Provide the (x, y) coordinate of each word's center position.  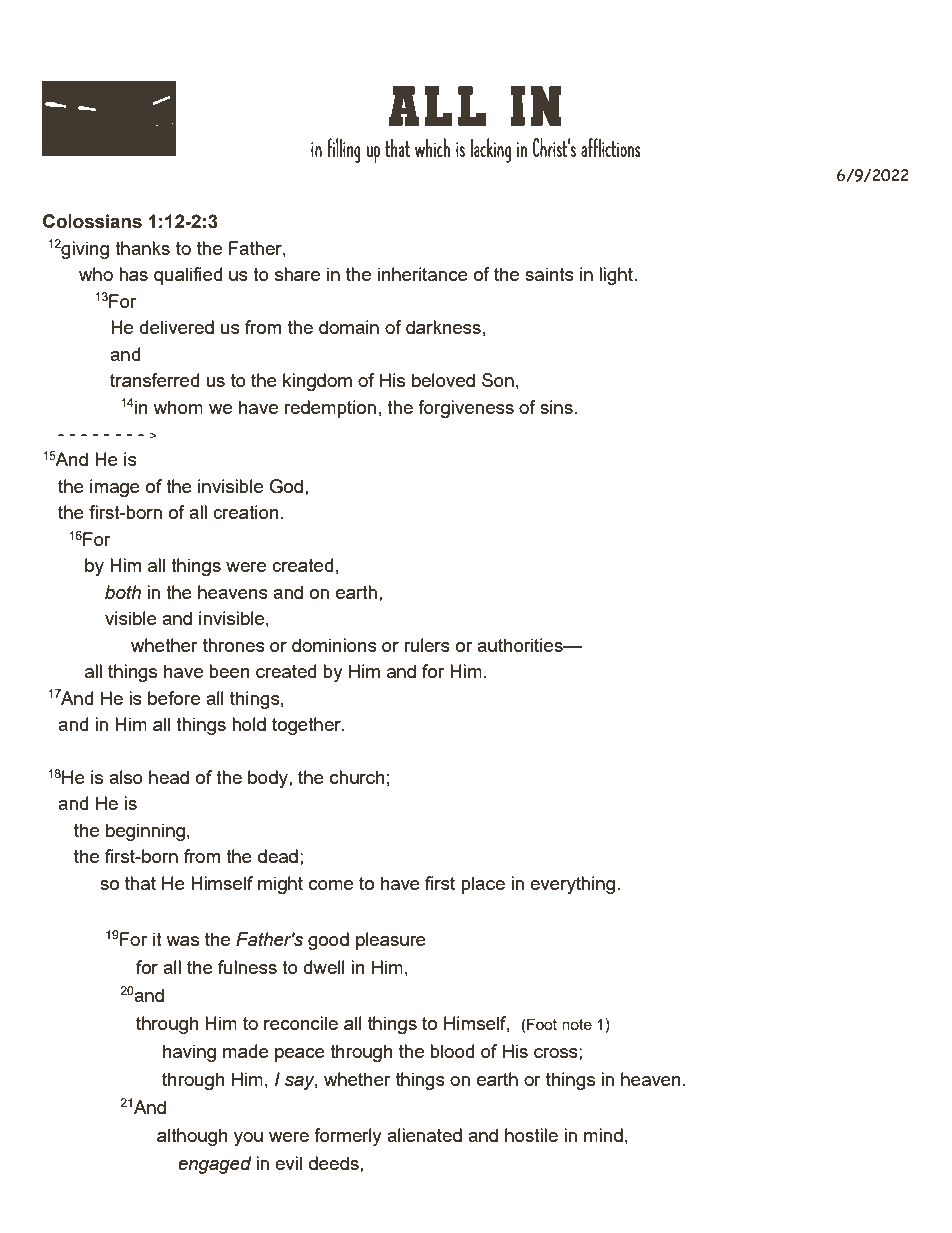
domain (349, 327)
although (192, 1137)
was (182, 941)
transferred (154, 380)
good (328, 941)
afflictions (611, 147)
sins (556, 407)
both (123, 592)
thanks (142, 248)
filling (343, 150)
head (169, 777)
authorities (521, 645)
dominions (334, 645)
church (357, 777)
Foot (541, 1024)
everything (572, 885)
